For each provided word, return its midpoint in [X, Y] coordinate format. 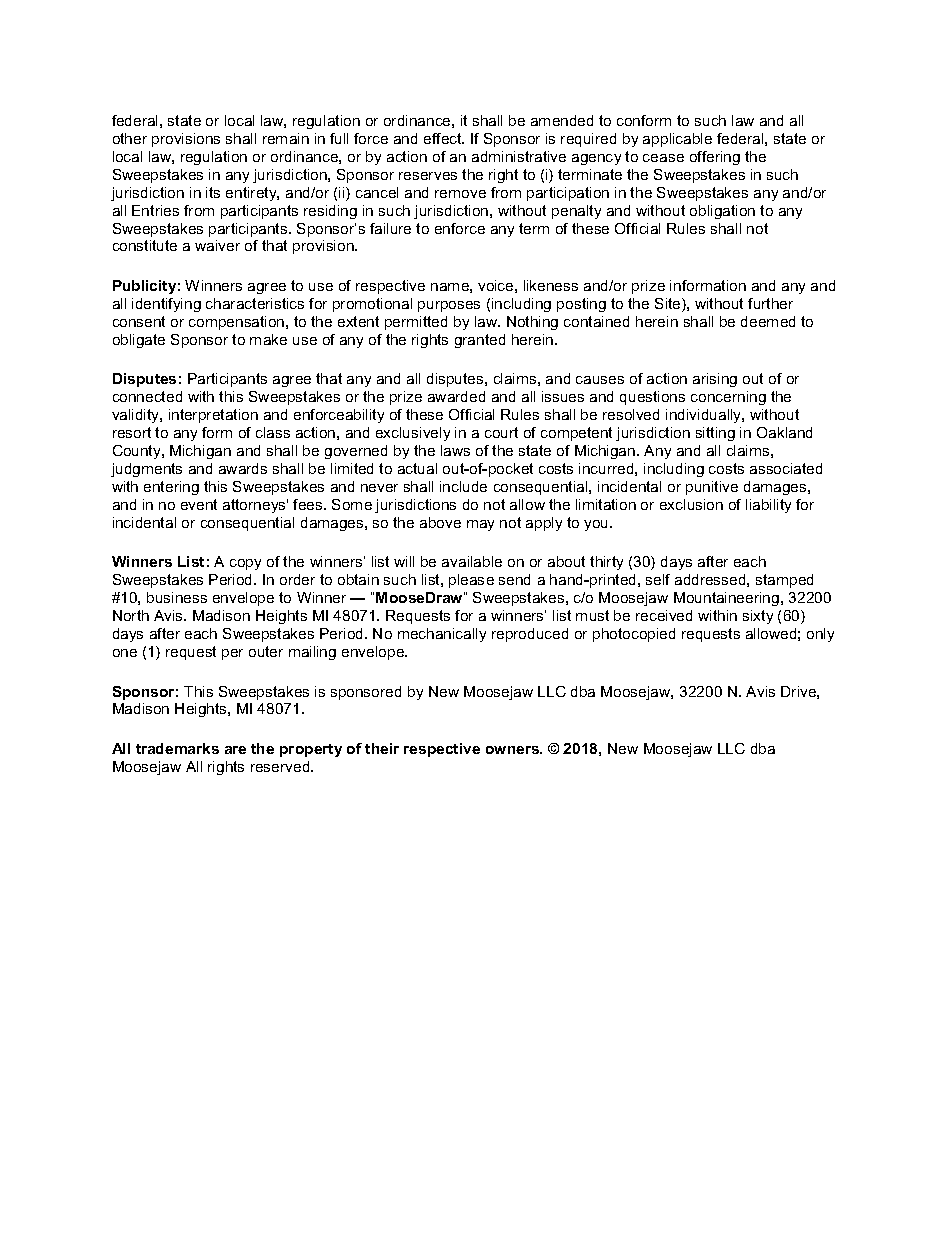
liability [768, 506]
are [235, 750]
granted [480, 341]
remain [286, 138]
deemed [768, 321]
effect [444, 138]
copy [245, 564]
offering [715, 158]
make [268, 339]
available [472, 561]
